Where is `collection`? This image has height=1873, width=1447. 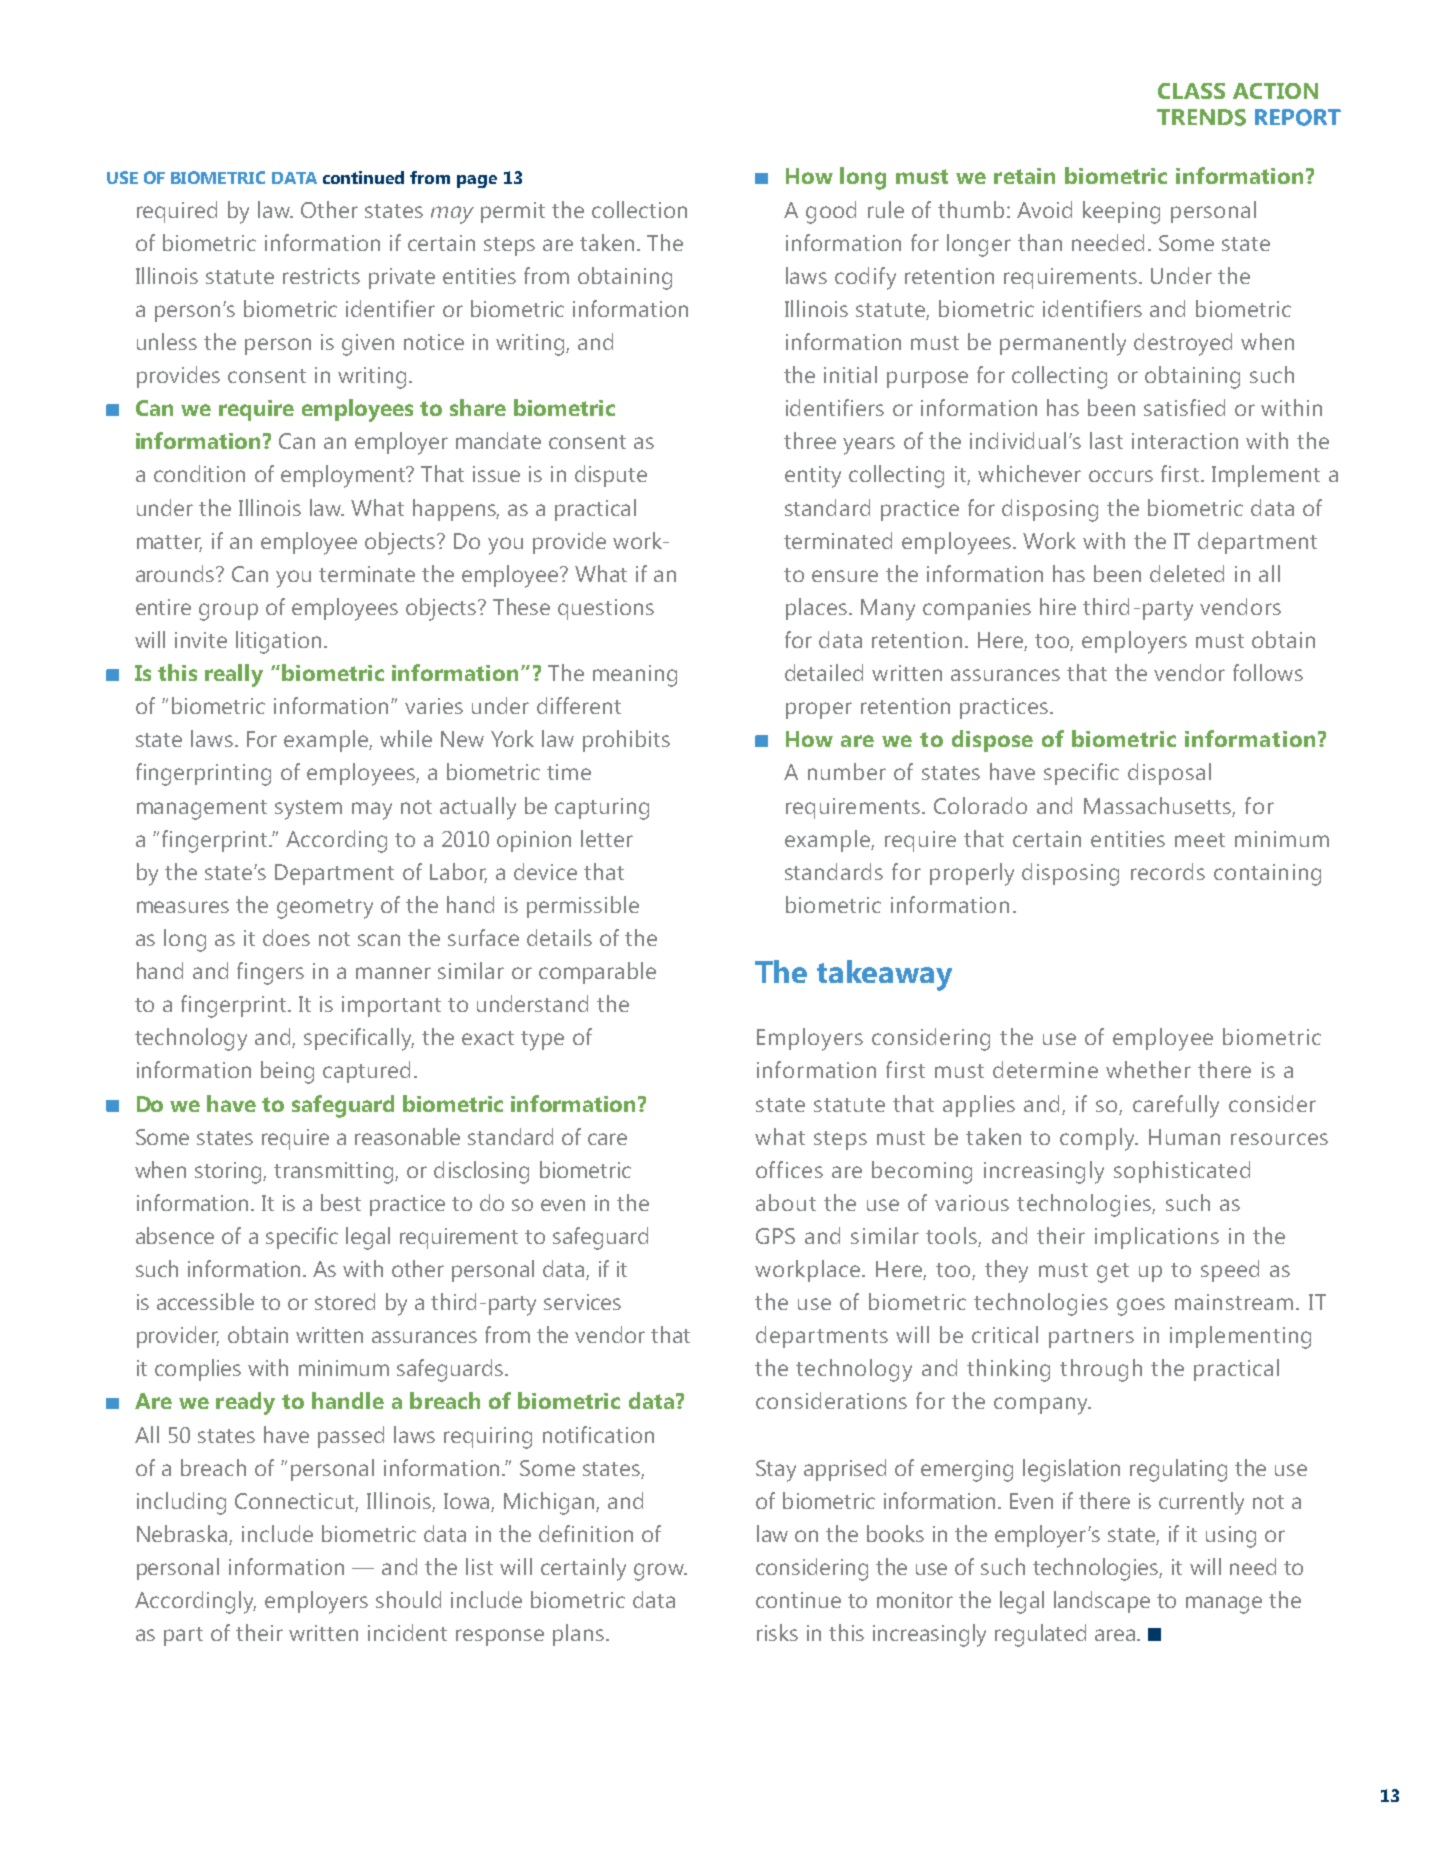 collection is located at coordinates (639, 209).
